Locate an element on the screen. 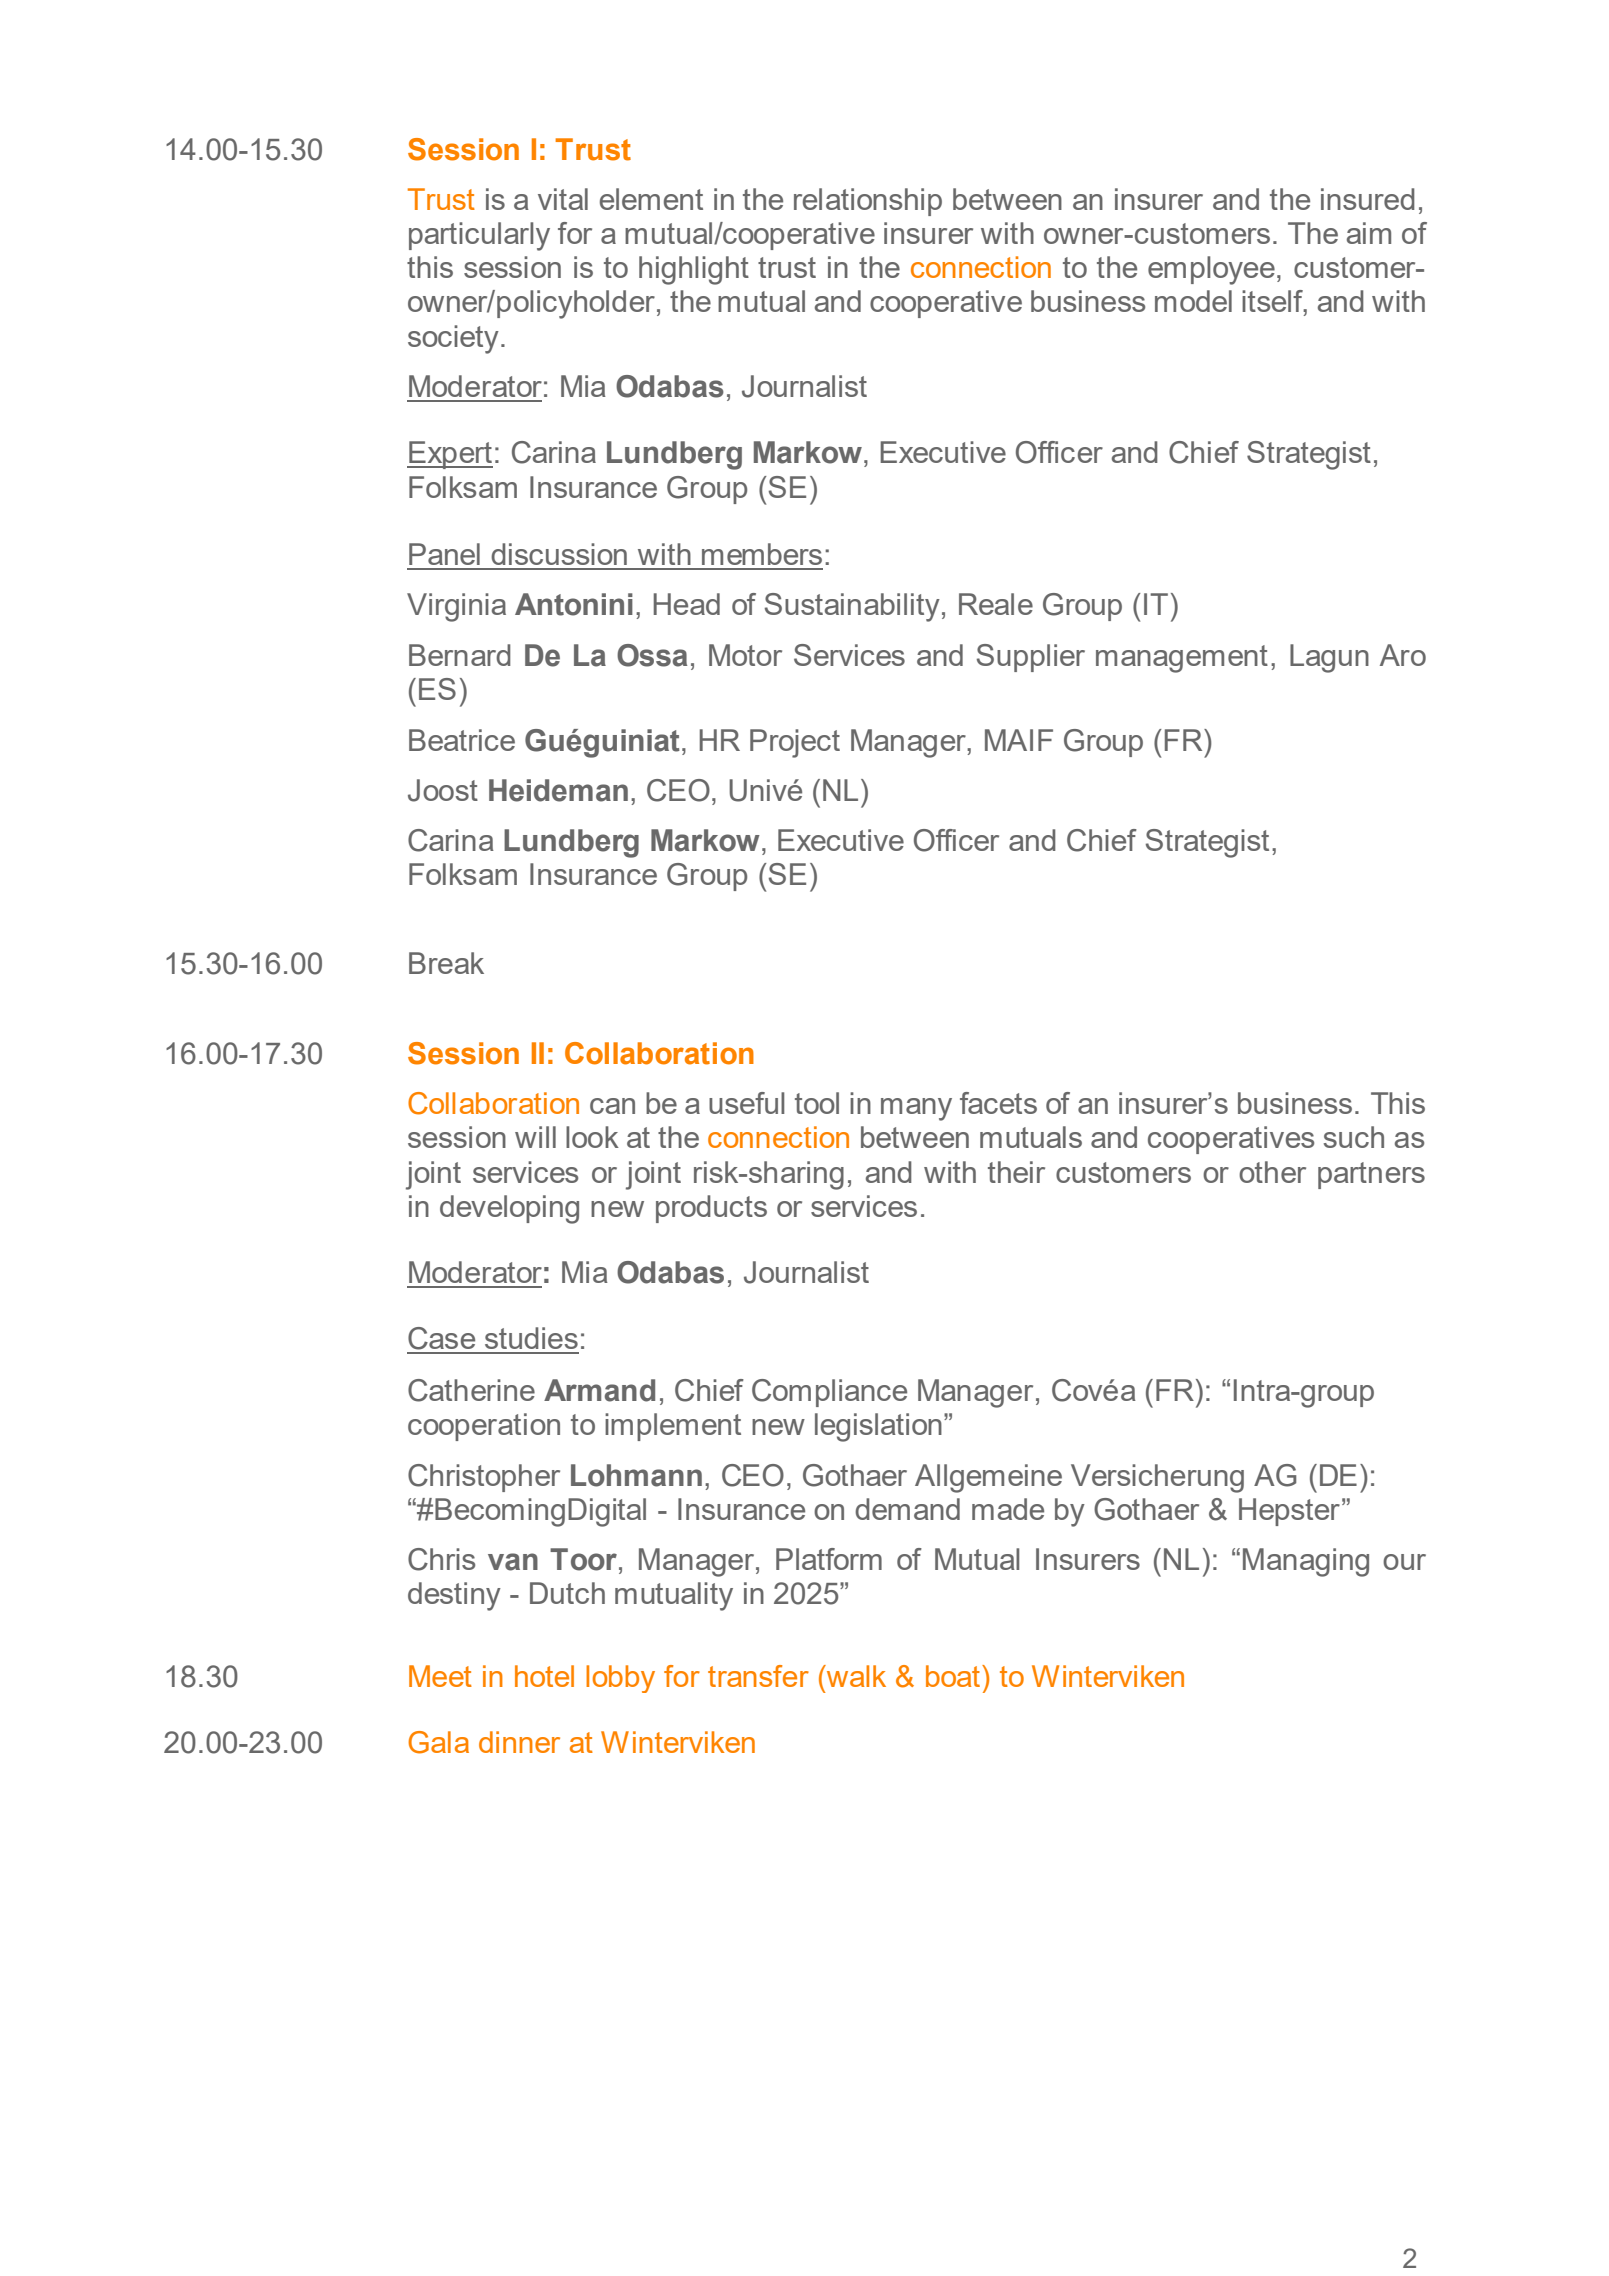  Armand is located at coordinates (599, 1390).
